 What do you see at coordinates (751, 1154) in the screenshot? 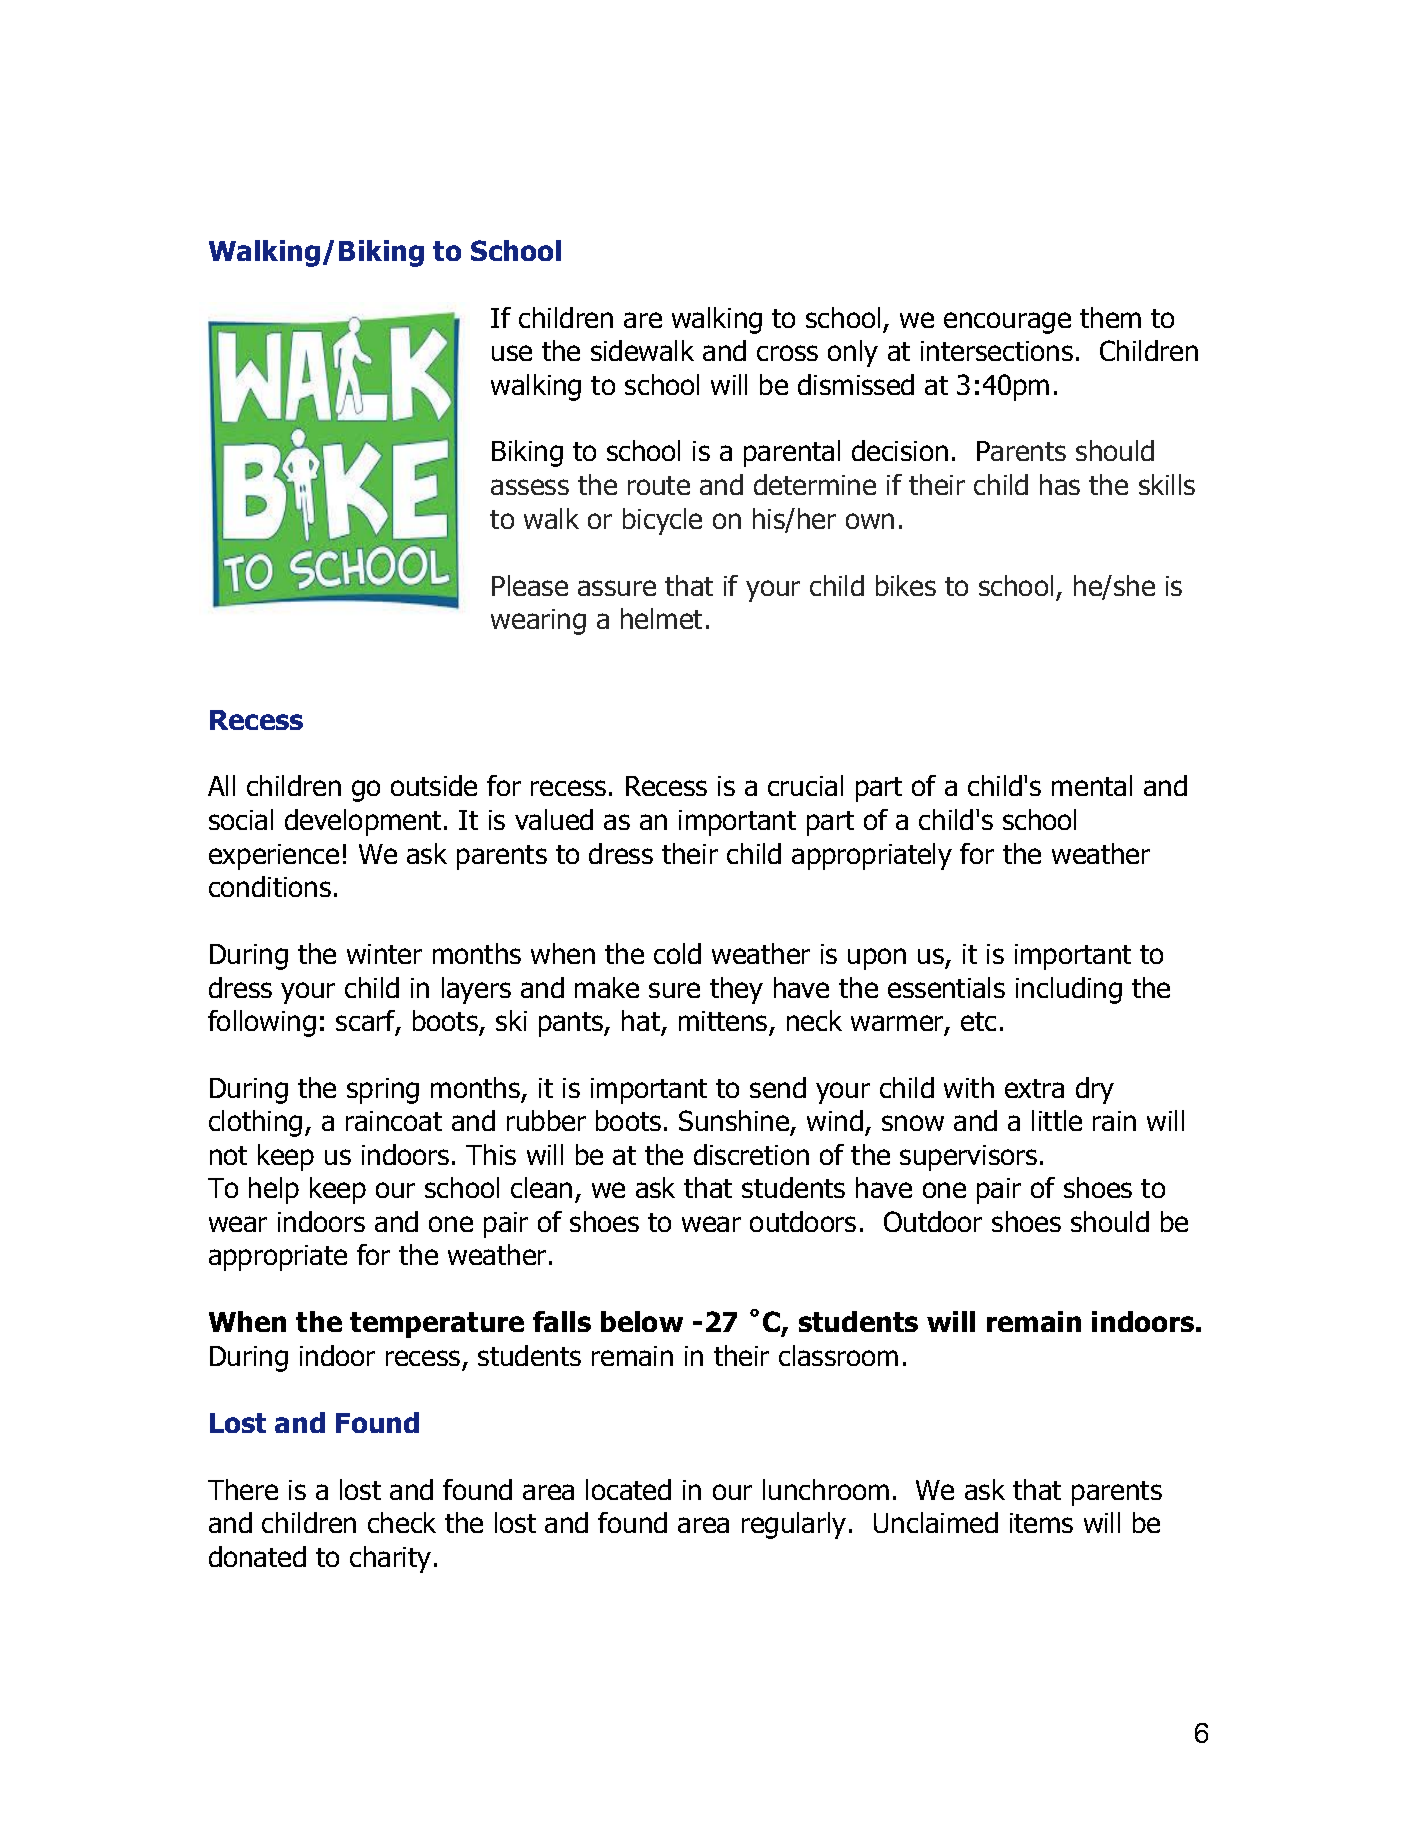
I see `discretion` at bounding box center [751, 1154].
